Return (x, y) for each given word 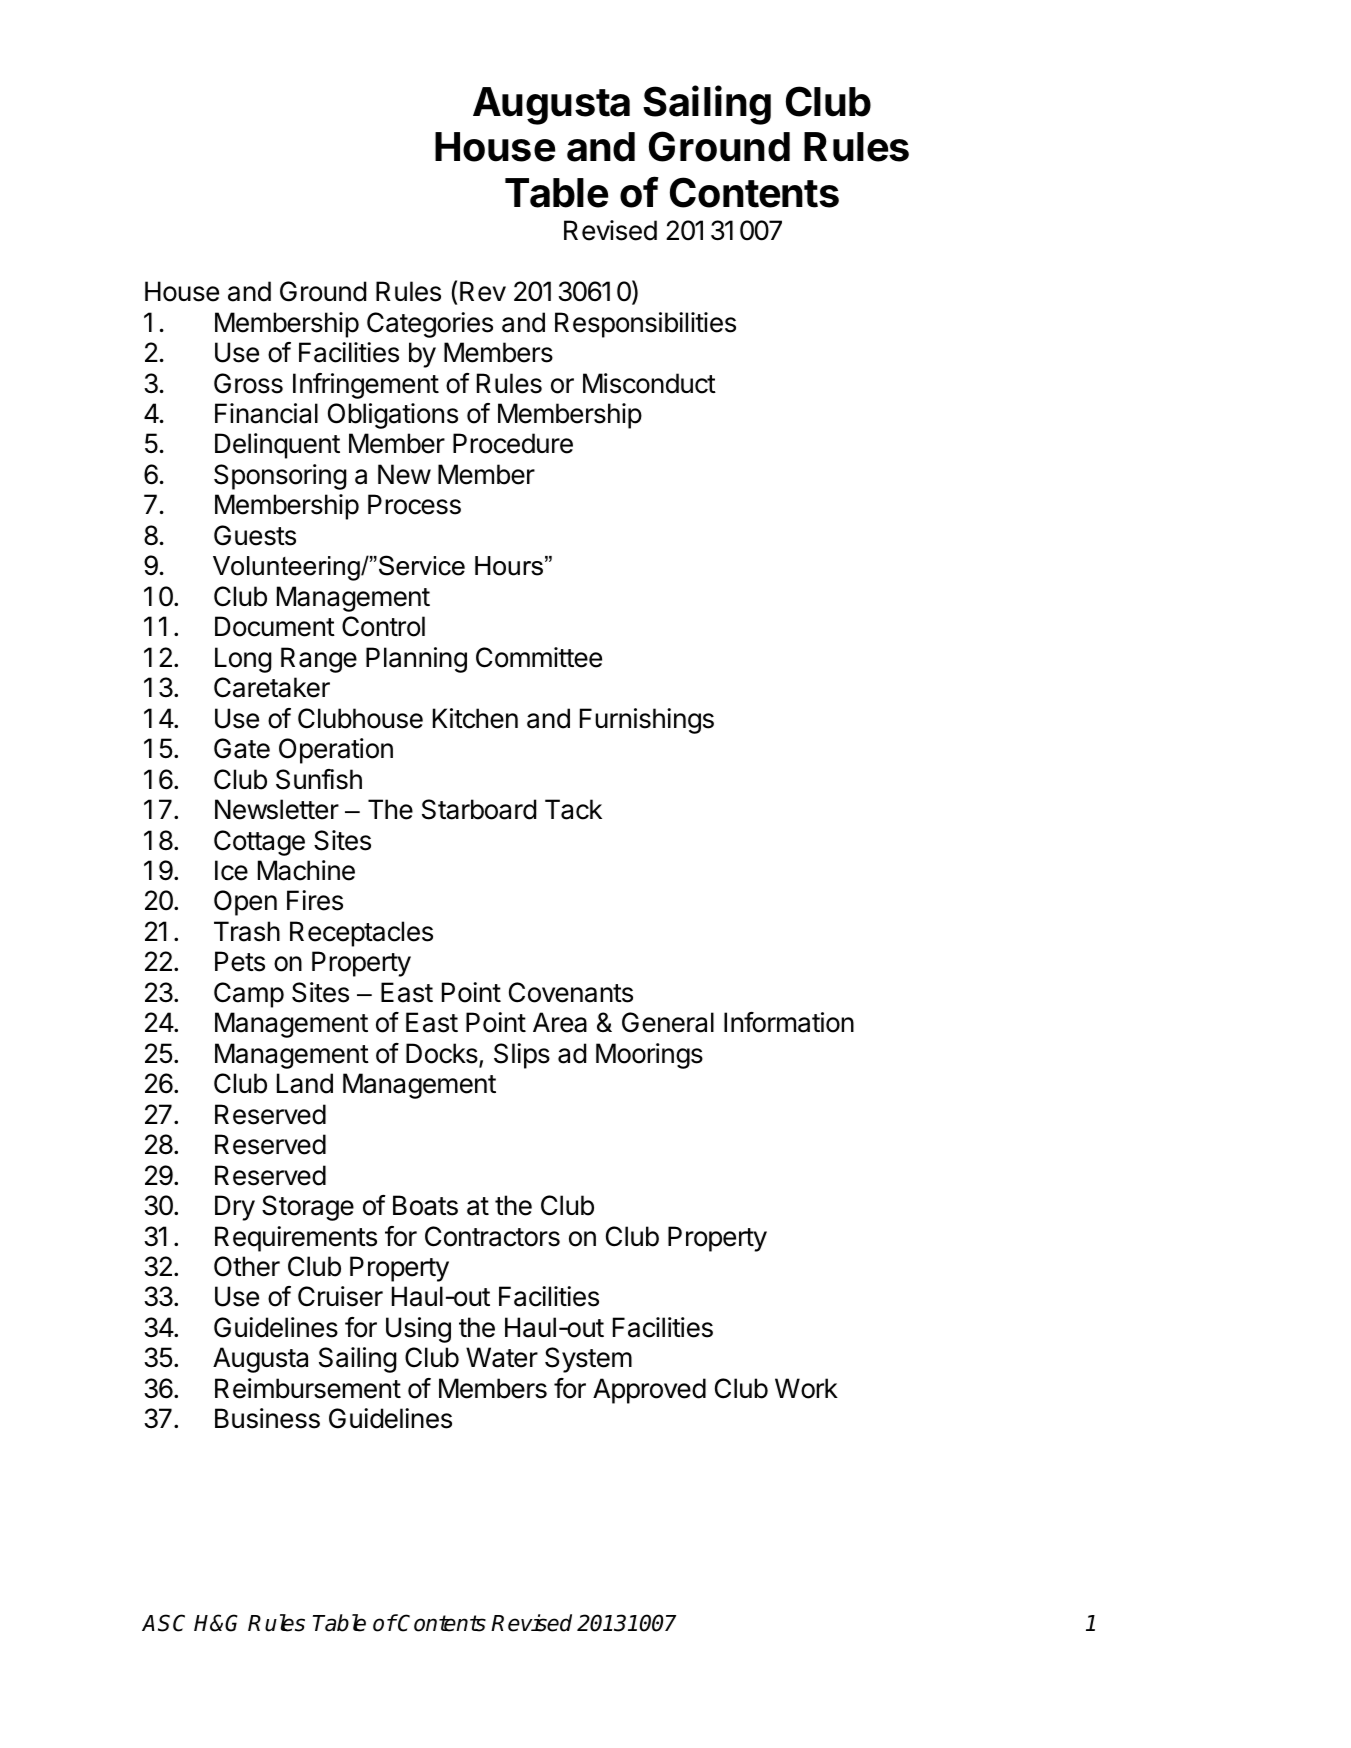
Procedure (513, 443)
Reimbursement (308, 1388)
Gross (248, 383)
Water (502, 1357)
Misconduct (649, 383)
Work (806, 1388)
